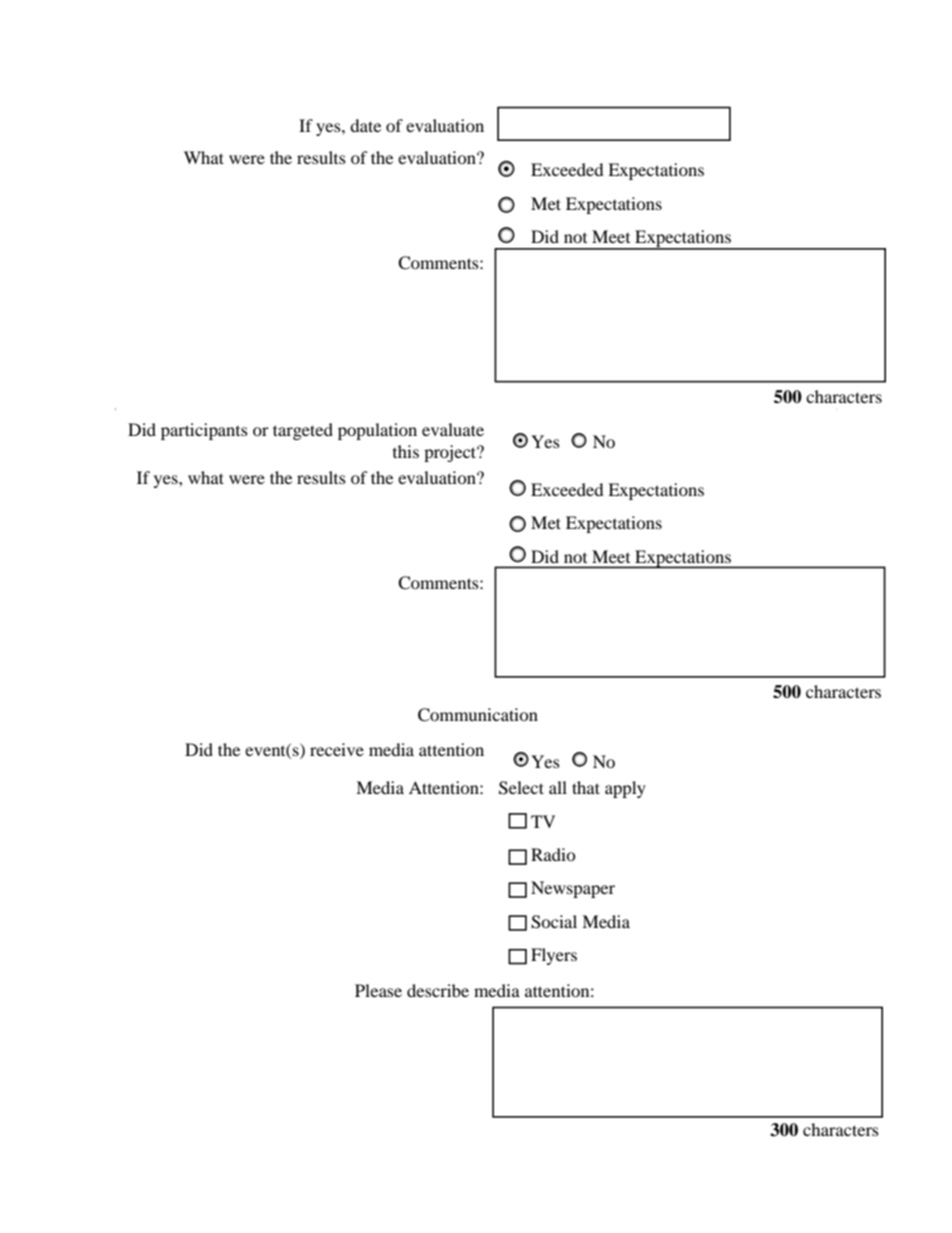 Image resolution: width=952 pixels, height=1233 pixels. What do you see at coordinates (558, 787) in the image?
I see `all` at bounding box center [558, 787].
